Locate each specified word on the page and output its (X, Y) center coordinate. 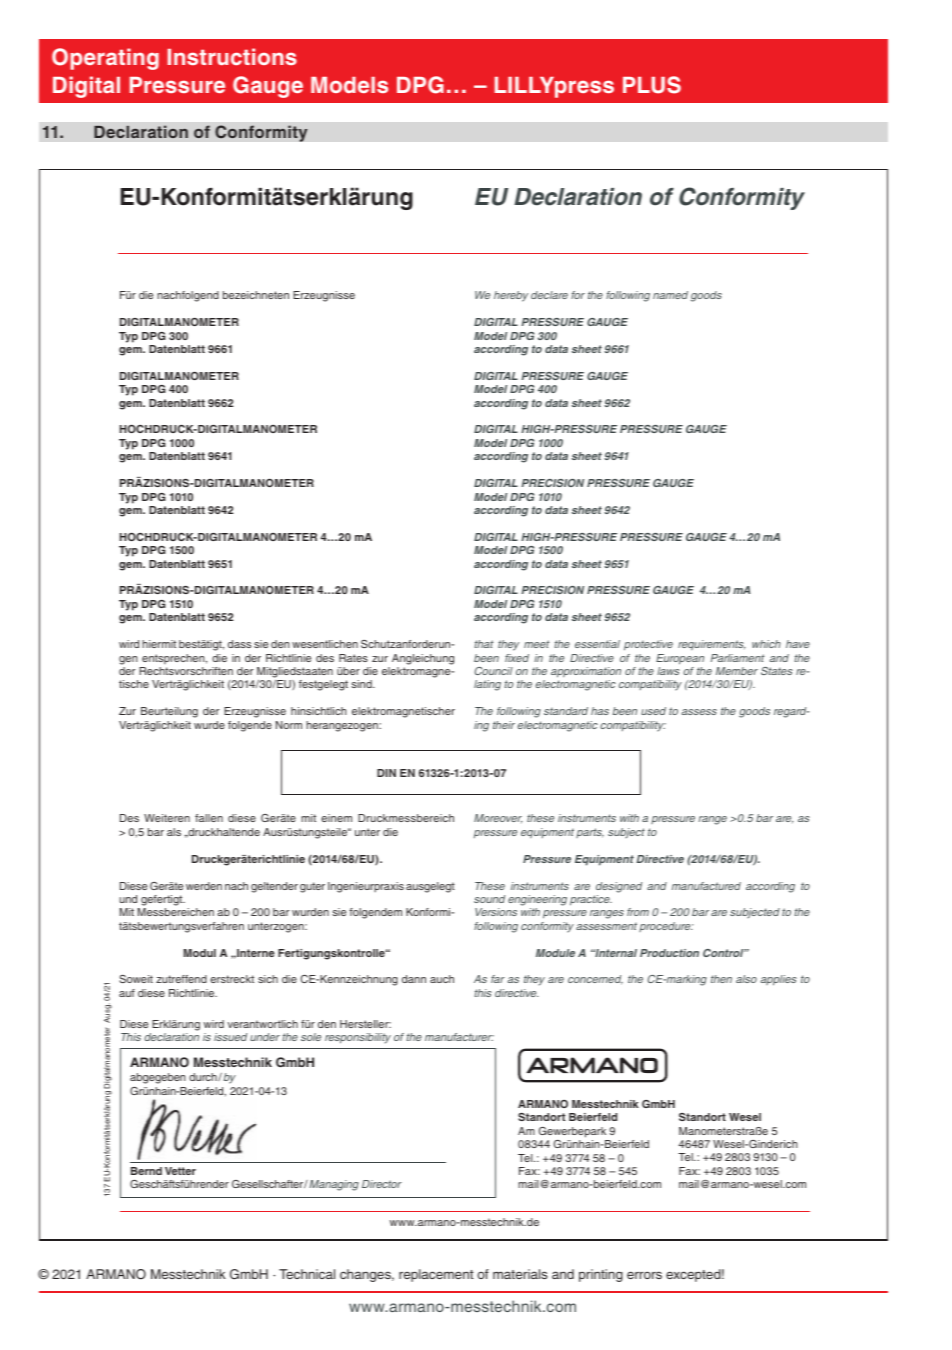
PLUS (652, 85)
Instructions (232, 56)
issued (230, 1037)
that (484, 644)
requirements (711, 645)
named (670, 295)
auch (442, 979)
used (653, 711)
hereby (511, 296)
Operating (105, 59)
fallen (209, 818)
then (721, 979)
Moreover (498, 818)
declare (549, 295)
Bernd (146, 1171)
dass (239, 644)
